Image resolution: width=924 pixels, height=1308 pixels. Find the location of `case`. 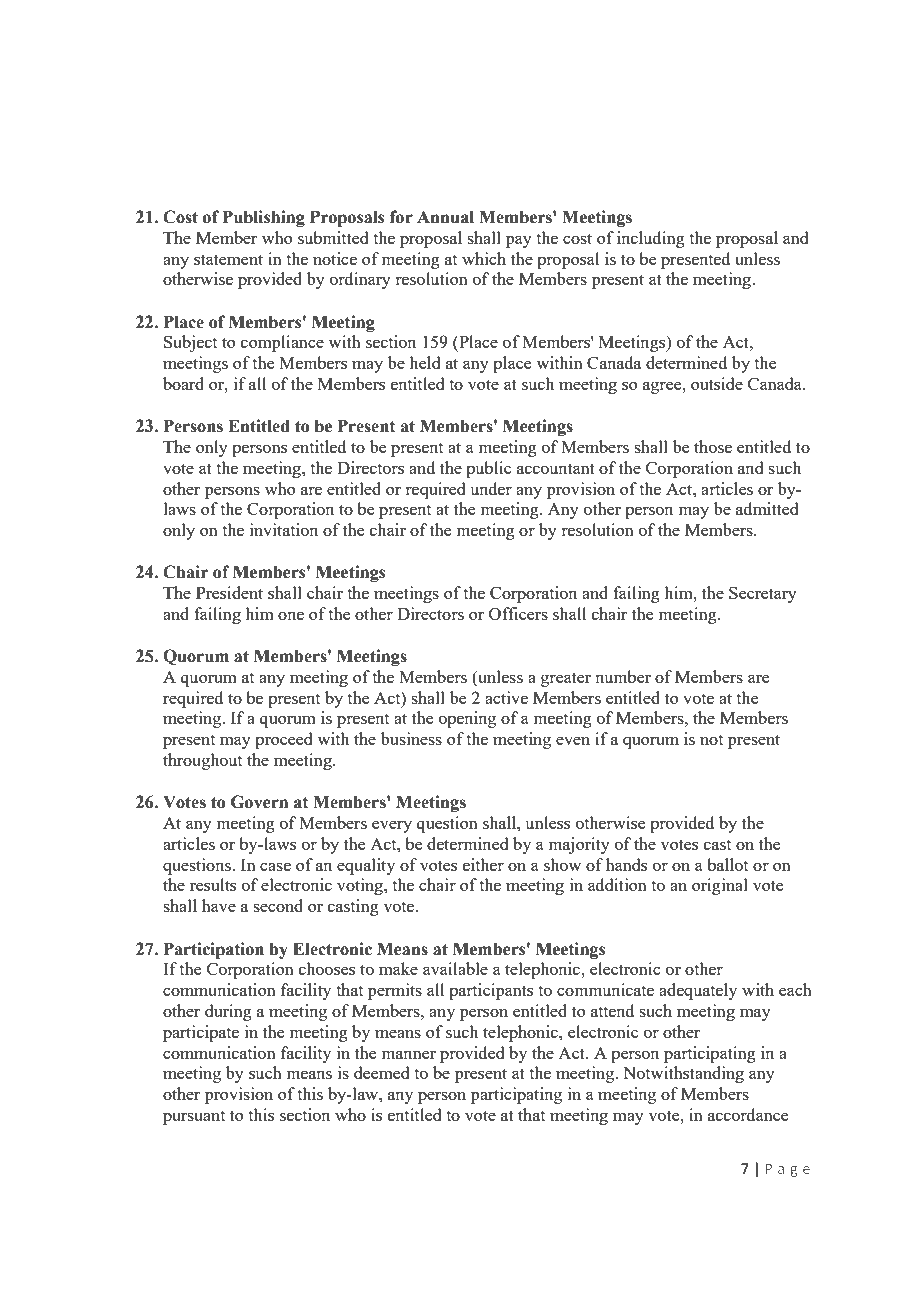

case is located at coordinates (275, 866).
